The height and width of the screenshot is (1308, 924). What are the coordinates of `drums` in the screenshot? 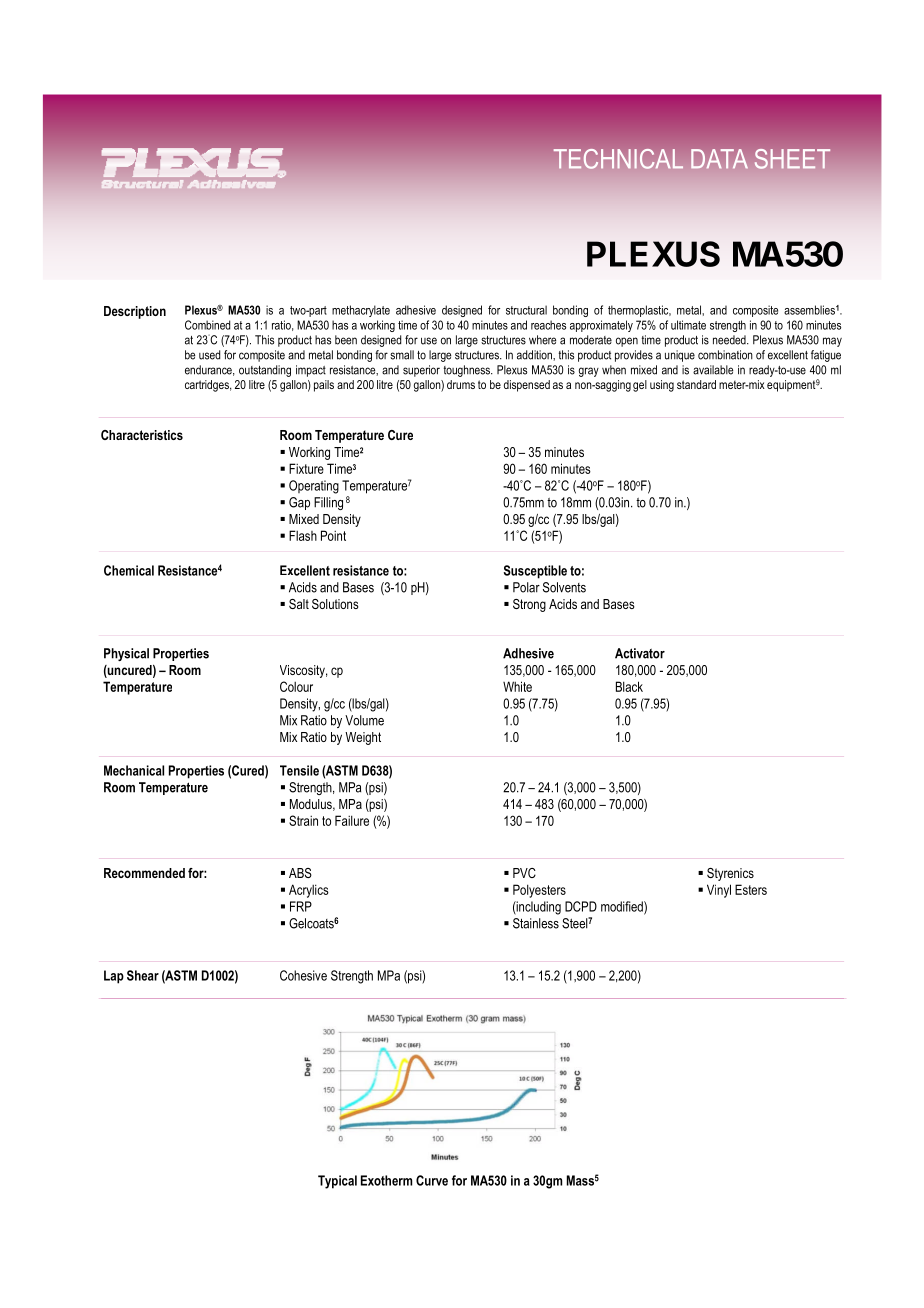 It's located at (461, 384).
